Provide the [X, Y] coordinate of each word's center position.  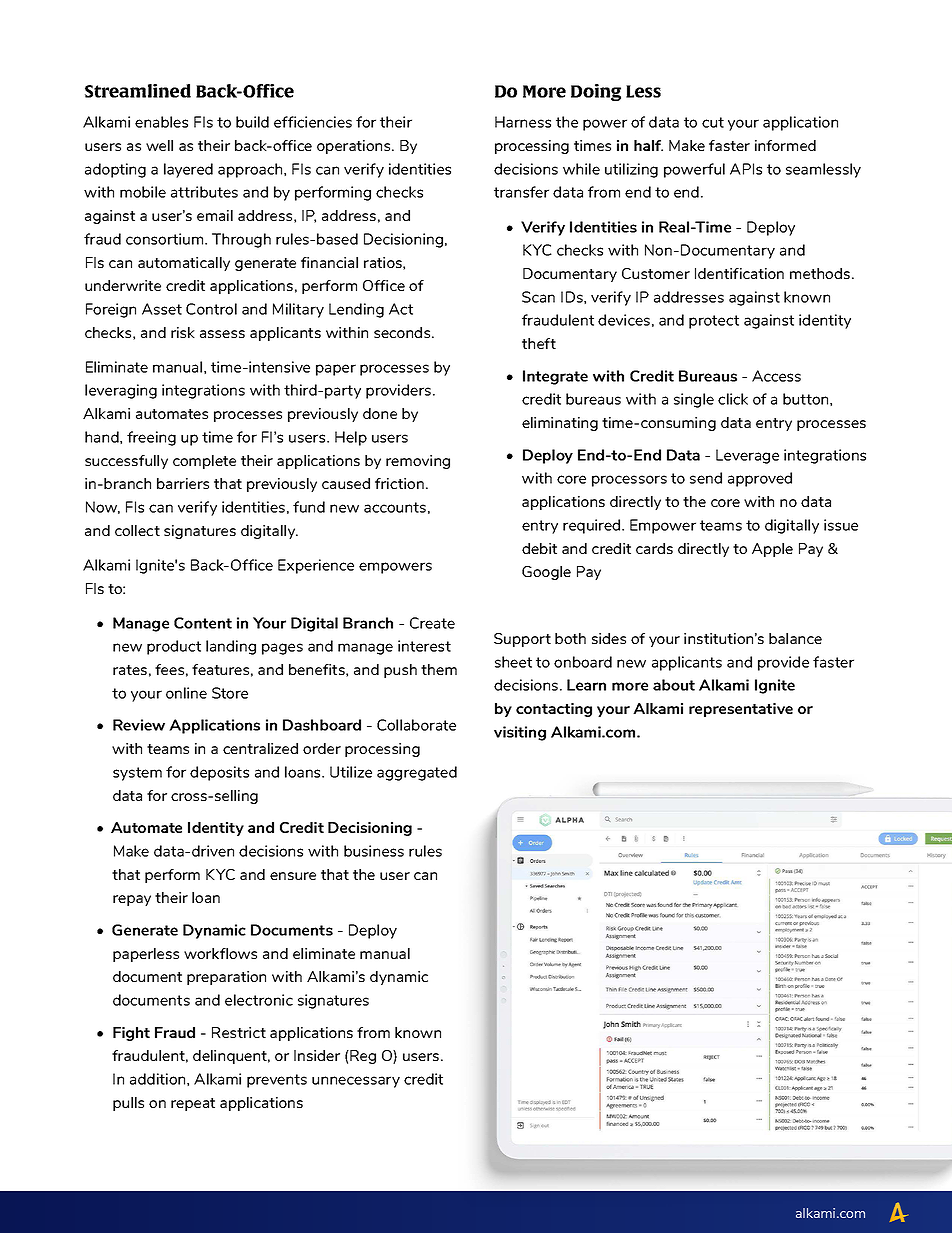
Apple [772, 550]
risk [183, 332]
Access [776, 376]
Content [203, 623]
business [374, 851]
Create [432, 623]
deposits [219, 773]
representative [741, 710]
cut [713, 122]
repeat [193, 1104]
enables [161, 122]
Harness [523, 122]
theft [539, 343]
